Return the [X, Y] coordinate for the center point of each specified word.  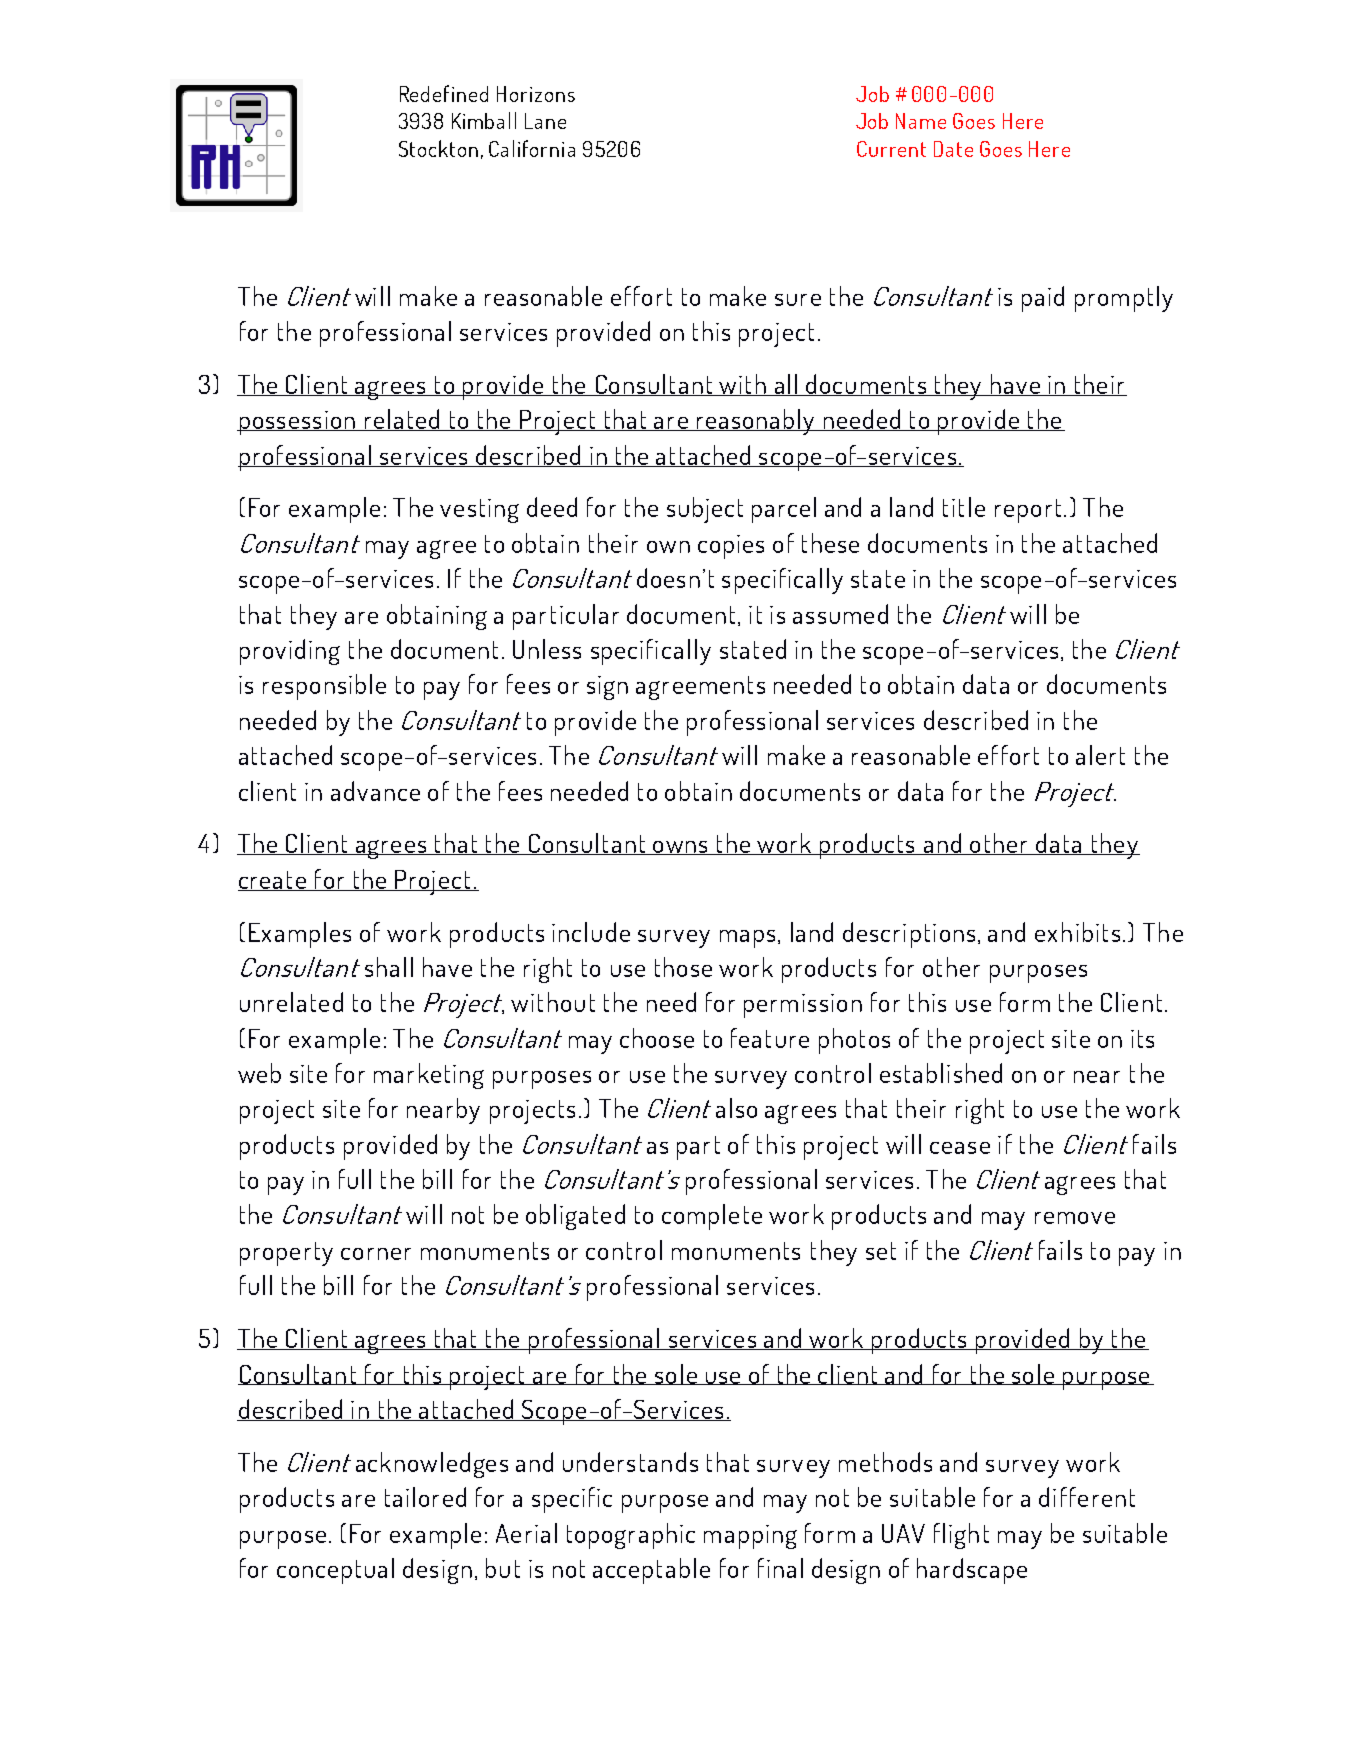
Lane [545, 121]
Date [953, 149]
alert [1100, 755]
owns [680, 848]
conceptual [335, 1571]
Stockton [438, 148]
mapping [750, 1537]
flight [961, 1536]
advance [375, 791]
